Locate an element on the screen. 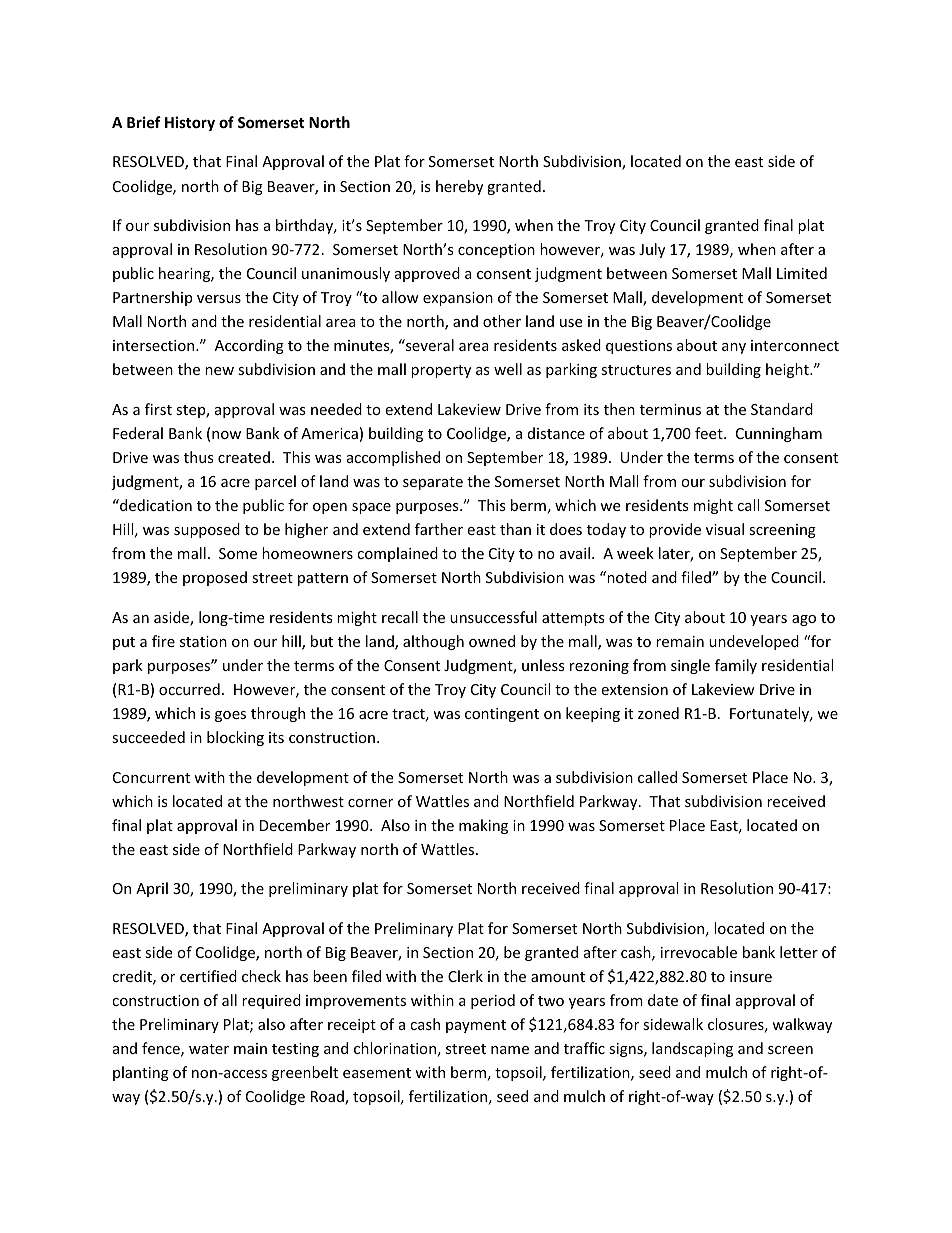  July is located at coordinates (652, 250).
